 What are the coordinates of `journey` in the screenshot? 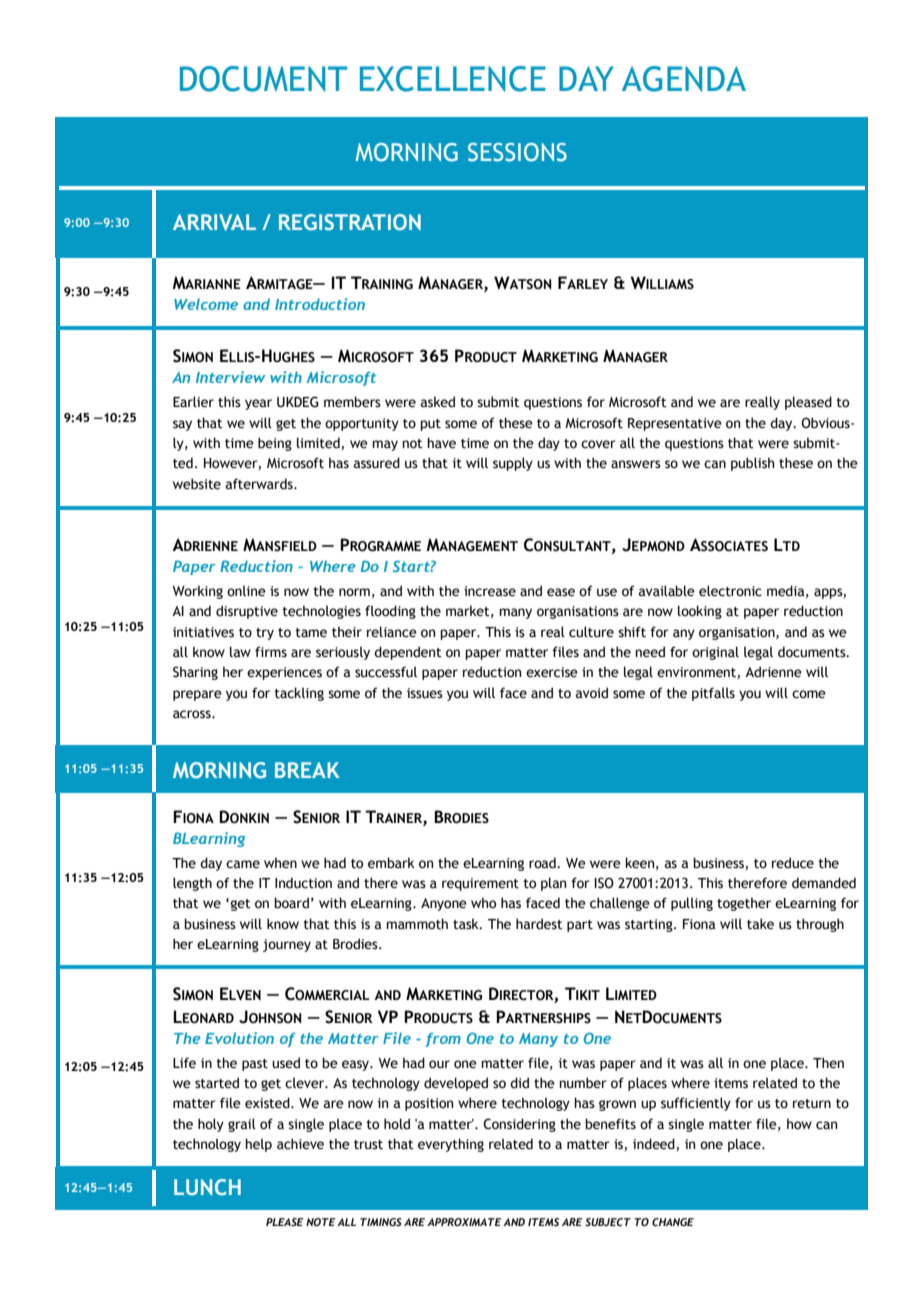 It's located at (287, 945).
